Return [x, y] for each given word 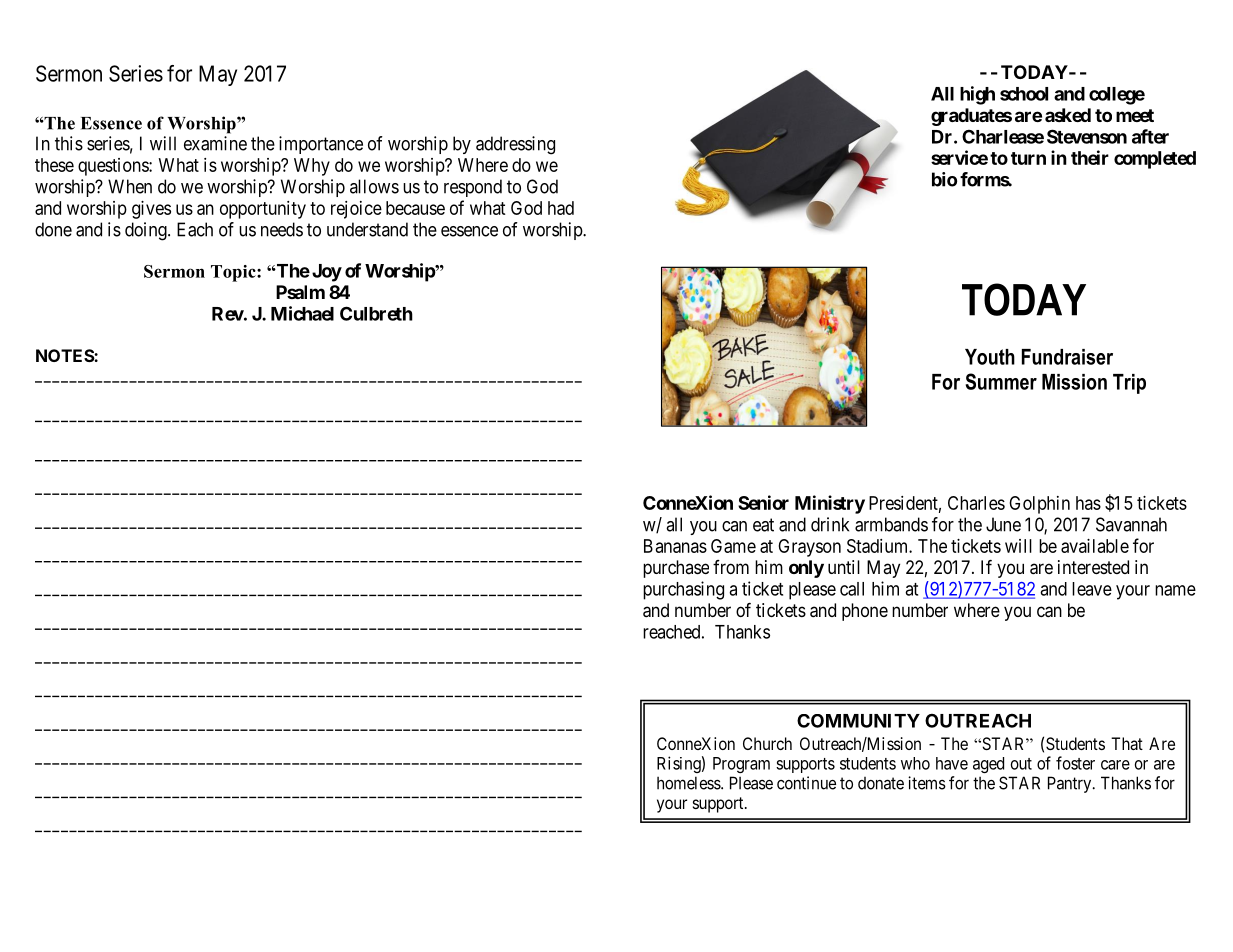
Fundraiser [1067, 357]
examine [215, 143]
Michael [302, 313]
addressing [515, 145]
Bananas [675, 546]
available [1095, 546]
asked [1068, 115]
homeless [689, 783]
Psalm [300, 292]
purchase [676, 569]
